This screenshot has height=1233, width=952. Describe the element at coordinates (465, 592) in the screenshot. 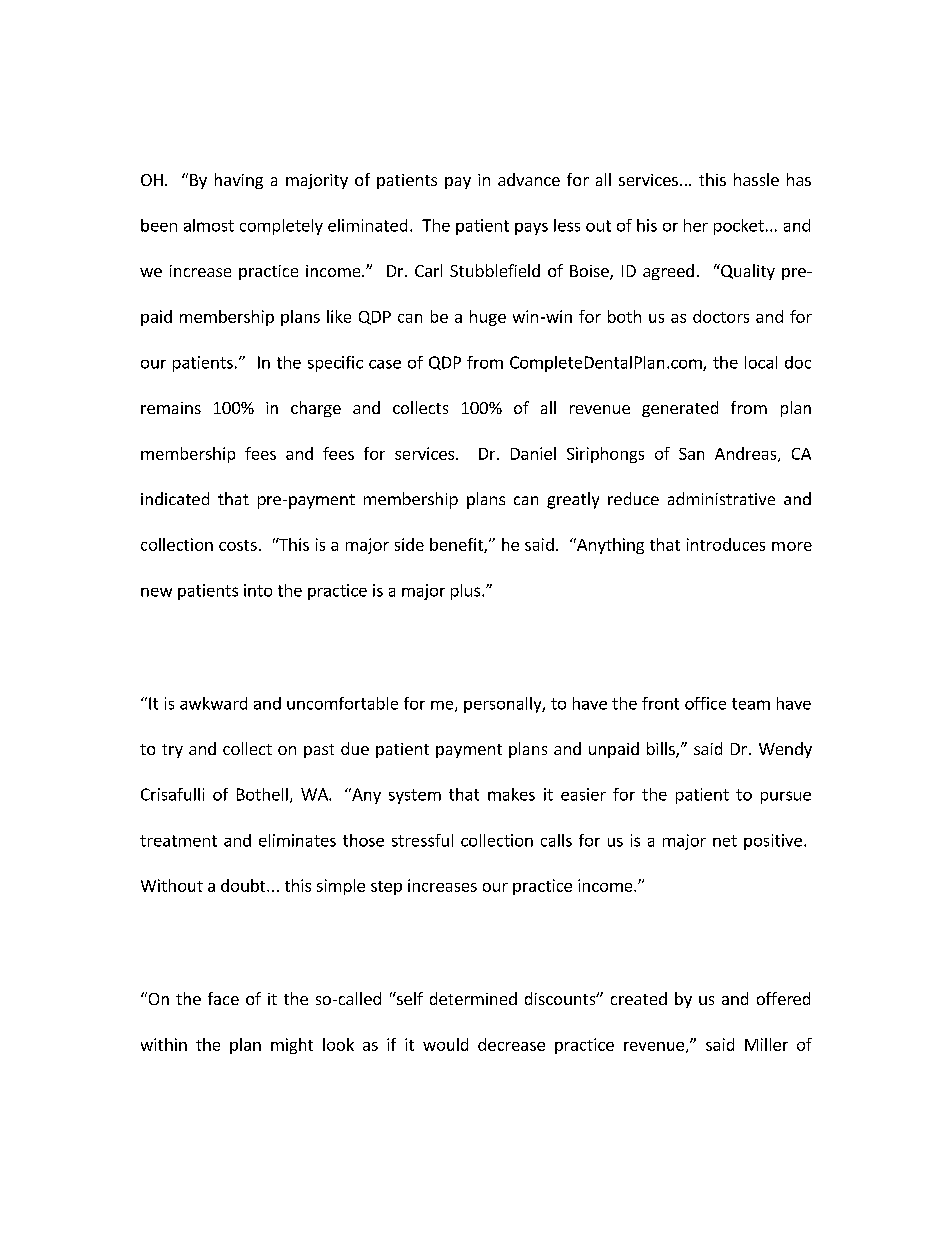

I see `plus` at that location.
